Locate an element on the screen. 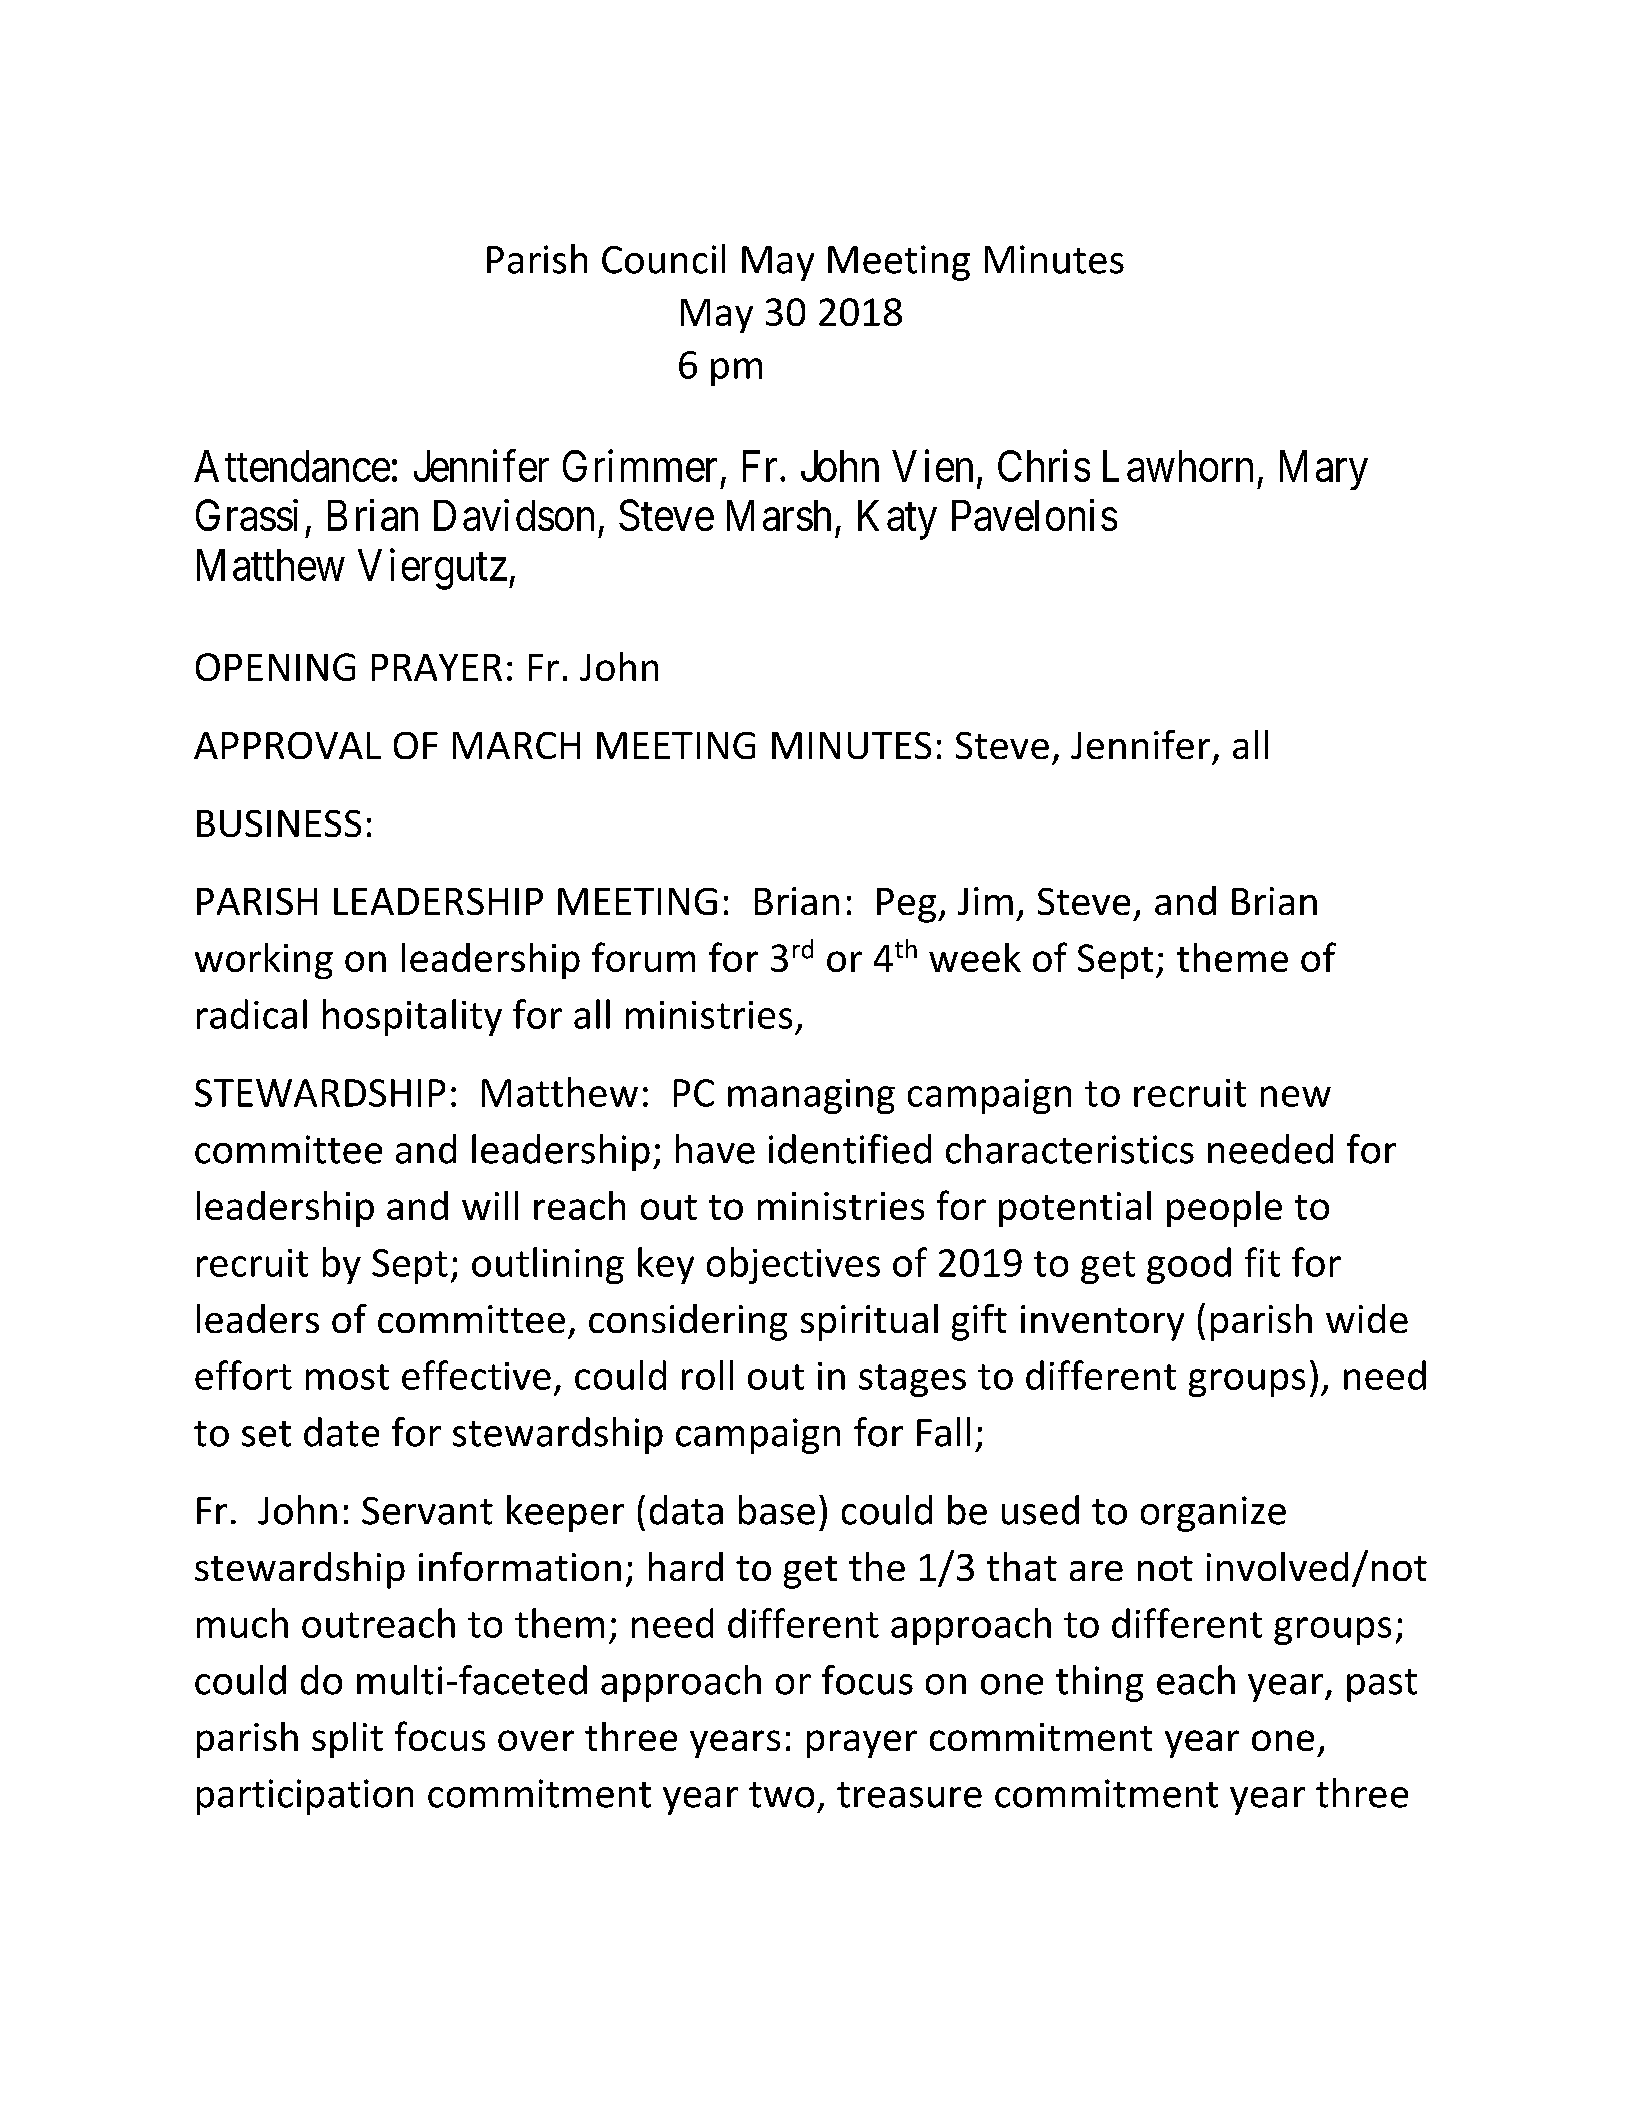  past is located at coordinates (1382, 1685).
